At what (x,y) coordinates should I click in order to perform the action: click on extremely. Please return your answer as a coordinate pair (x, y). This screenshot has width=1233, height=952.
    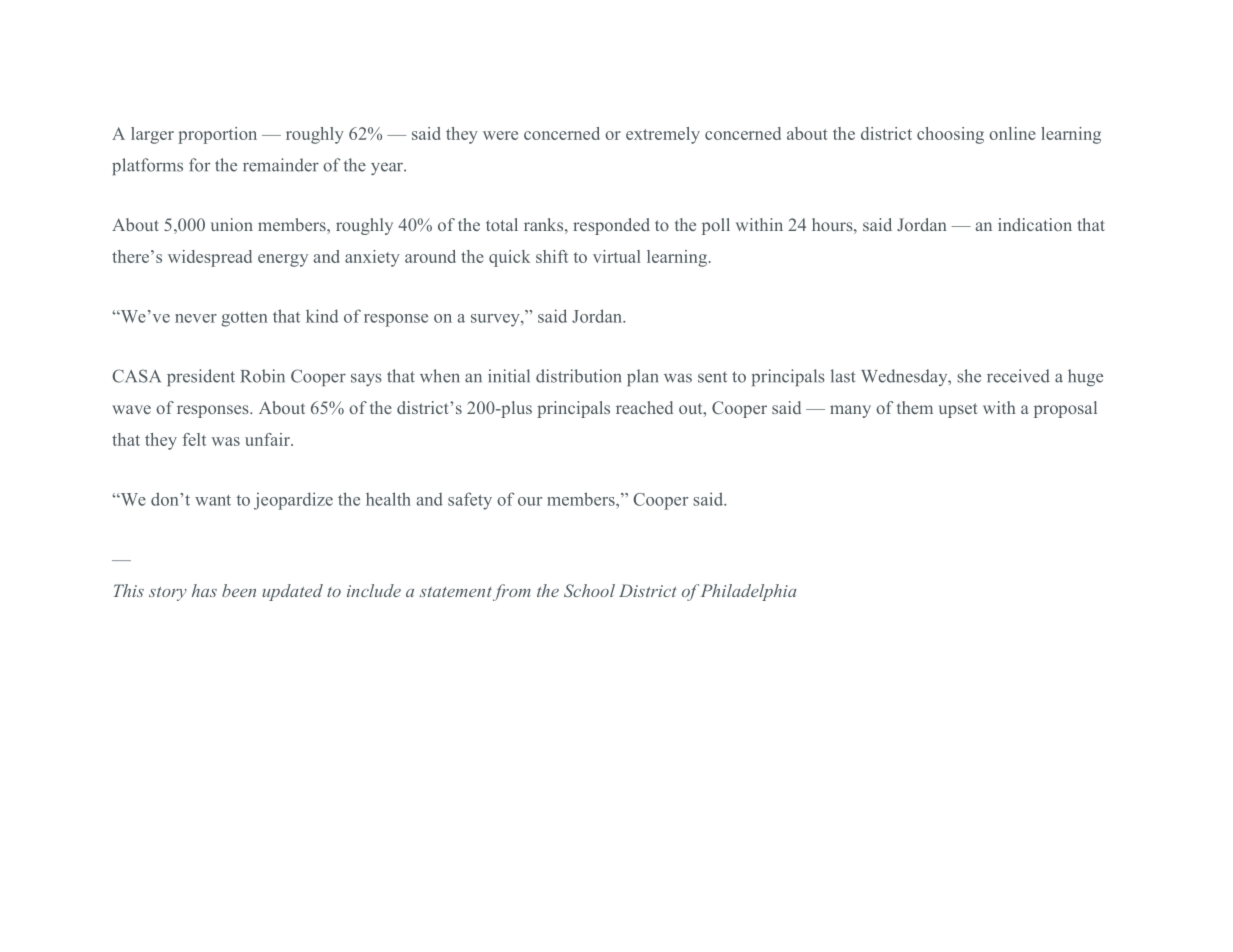
    Looking at the image, I should click on (663, 135).
